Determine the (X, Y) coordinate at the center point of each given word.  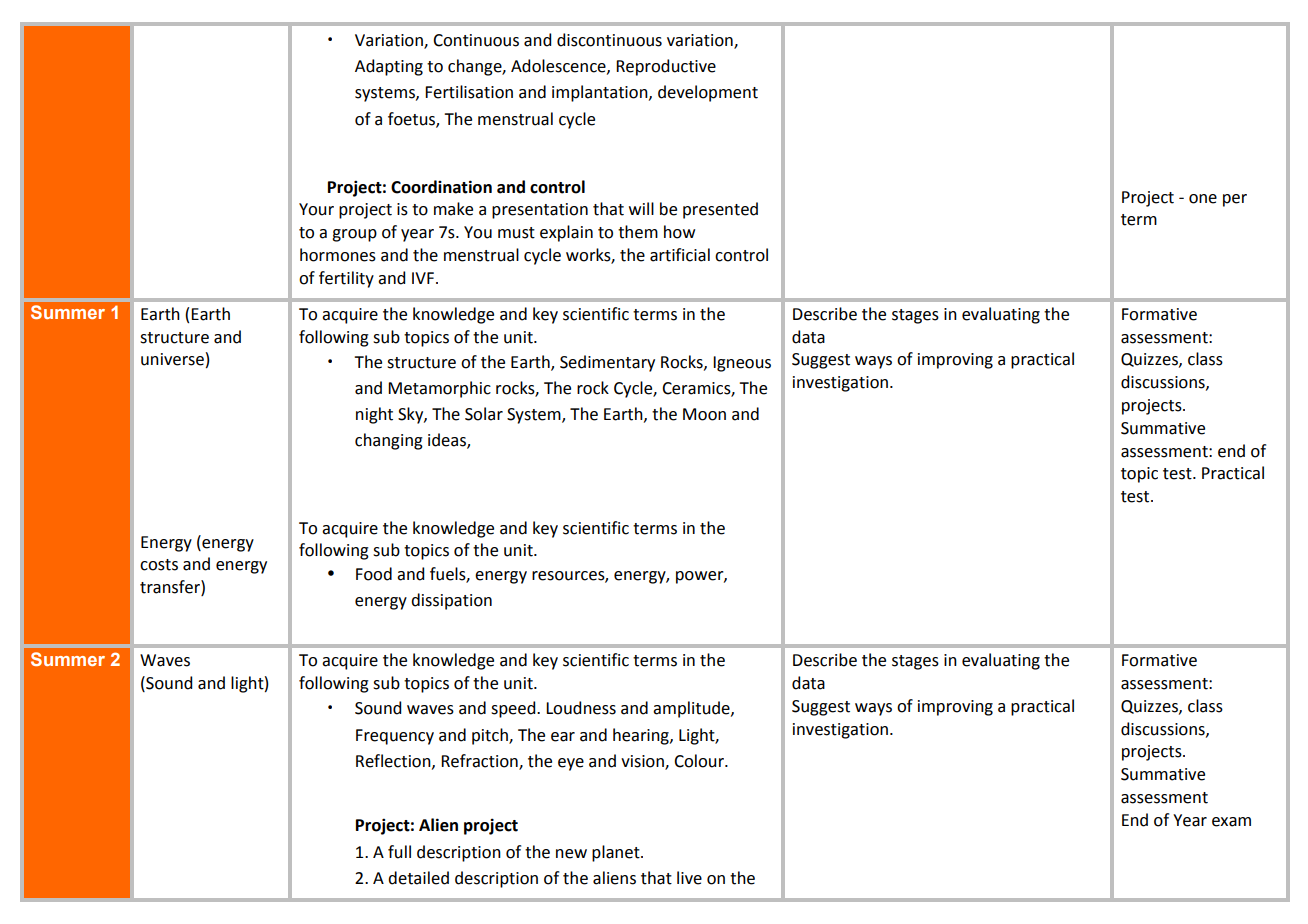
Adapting (389, 67)
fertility (346, 279)
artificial (680, 255)
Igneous (742, 364)
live (689, 878)
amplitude (692, 709)
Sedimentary (607, 363)
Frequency (395, 737)
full (399, 852)
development (708, 93)
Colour (700, 761)
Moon (704, 414)
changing (389, 441)
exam (1231, 822)
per (1235, 200)
